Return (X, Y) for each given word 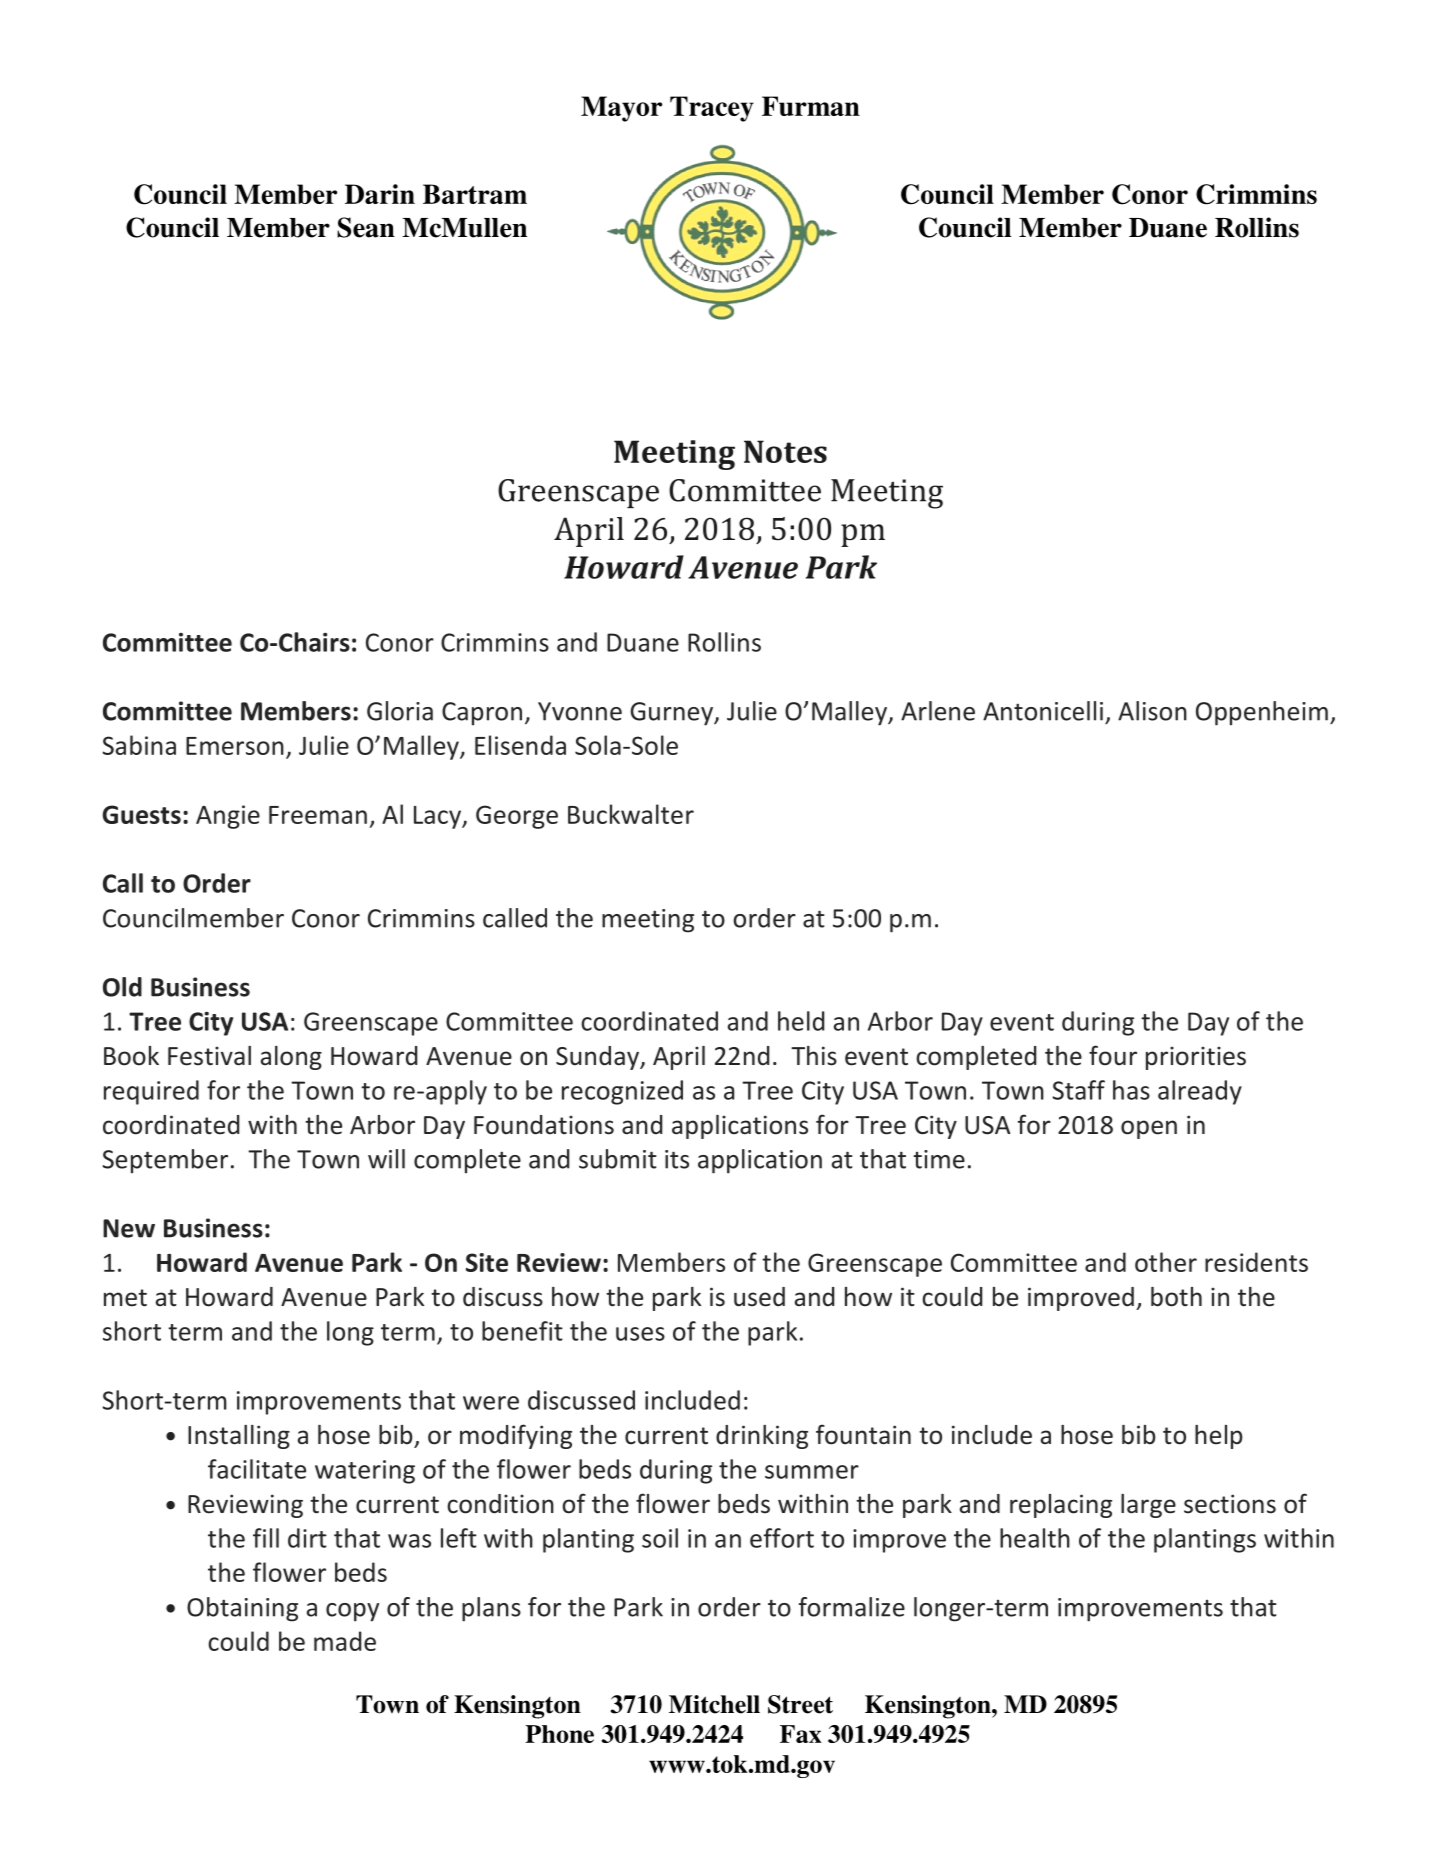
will (386, 1159)
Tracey (712, 109)
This (814, 1056)
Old (122, 987)
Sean (366, 227)
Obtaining (242, 1609)
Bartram (475, 194)
